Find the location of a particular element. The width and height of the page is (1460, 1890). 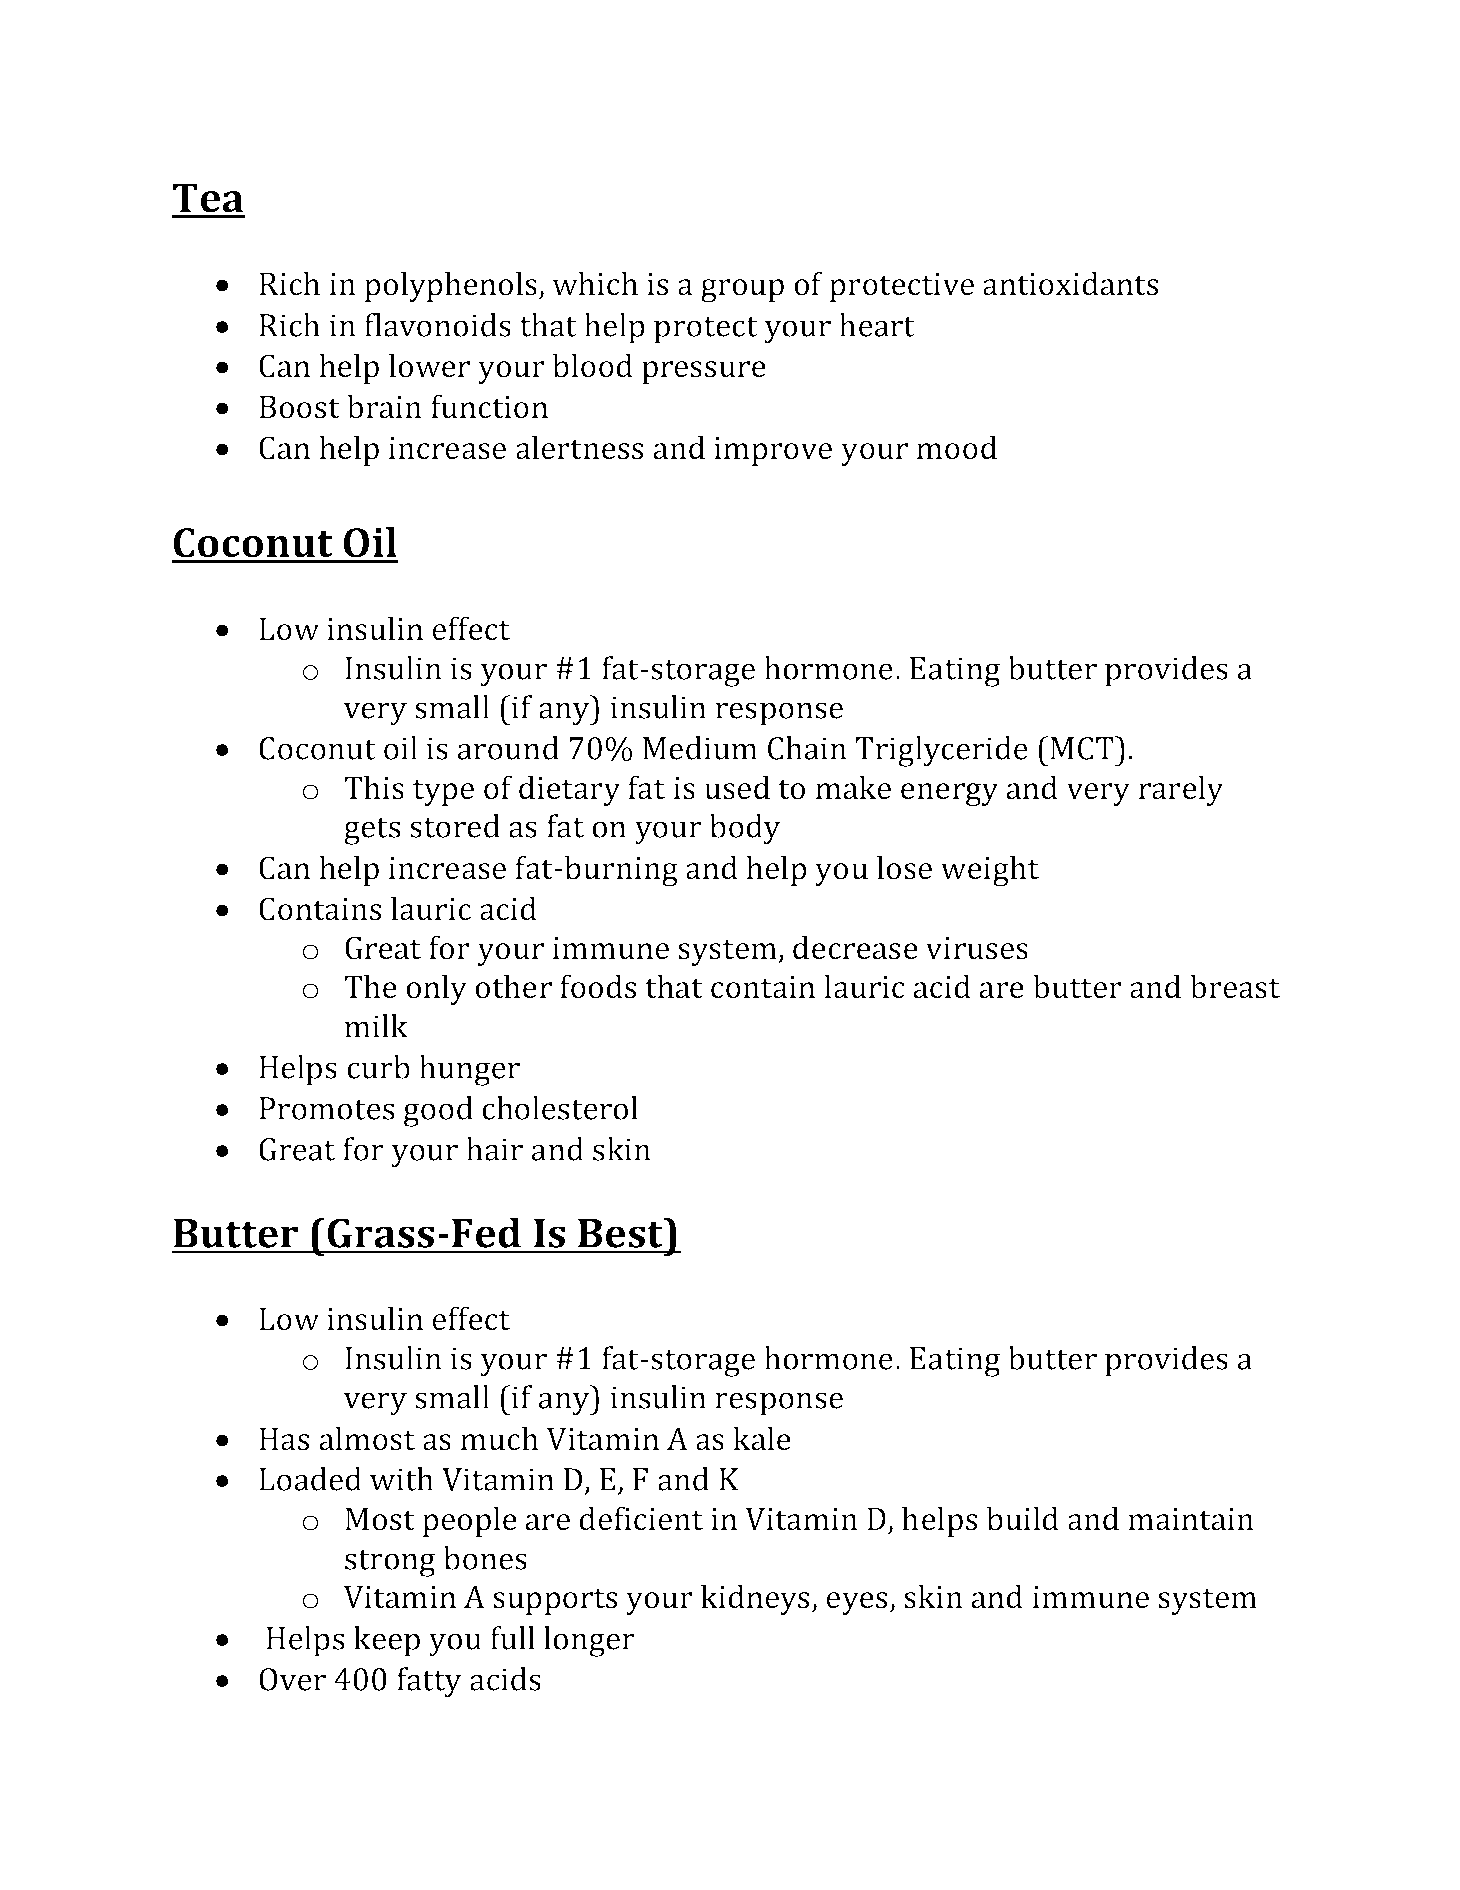

good is located at coordinates (438, 1111).
